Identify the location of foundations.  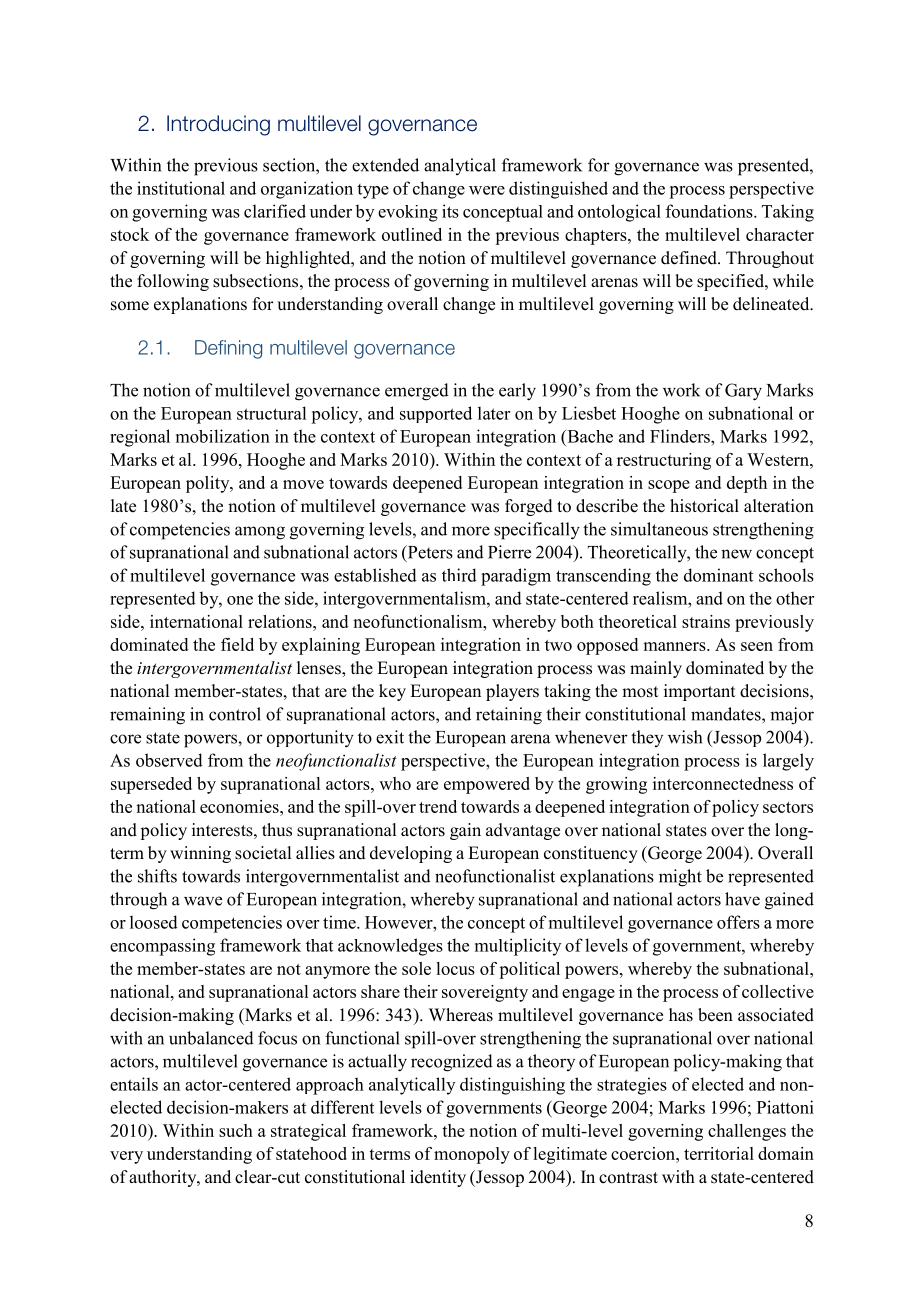
(710, 211).
